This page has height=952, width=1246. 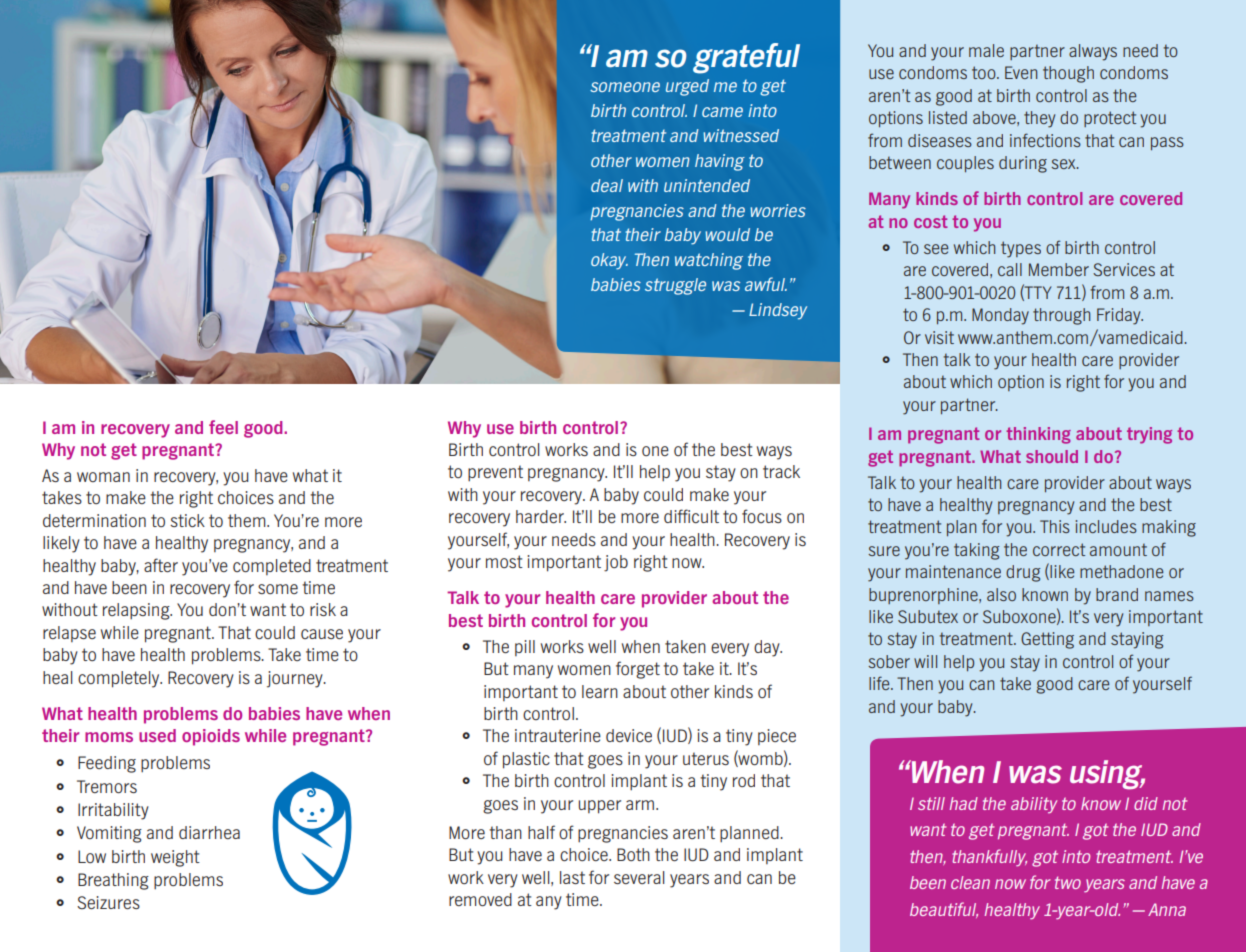 I want to click on urged, so click(x=687, y=87).
